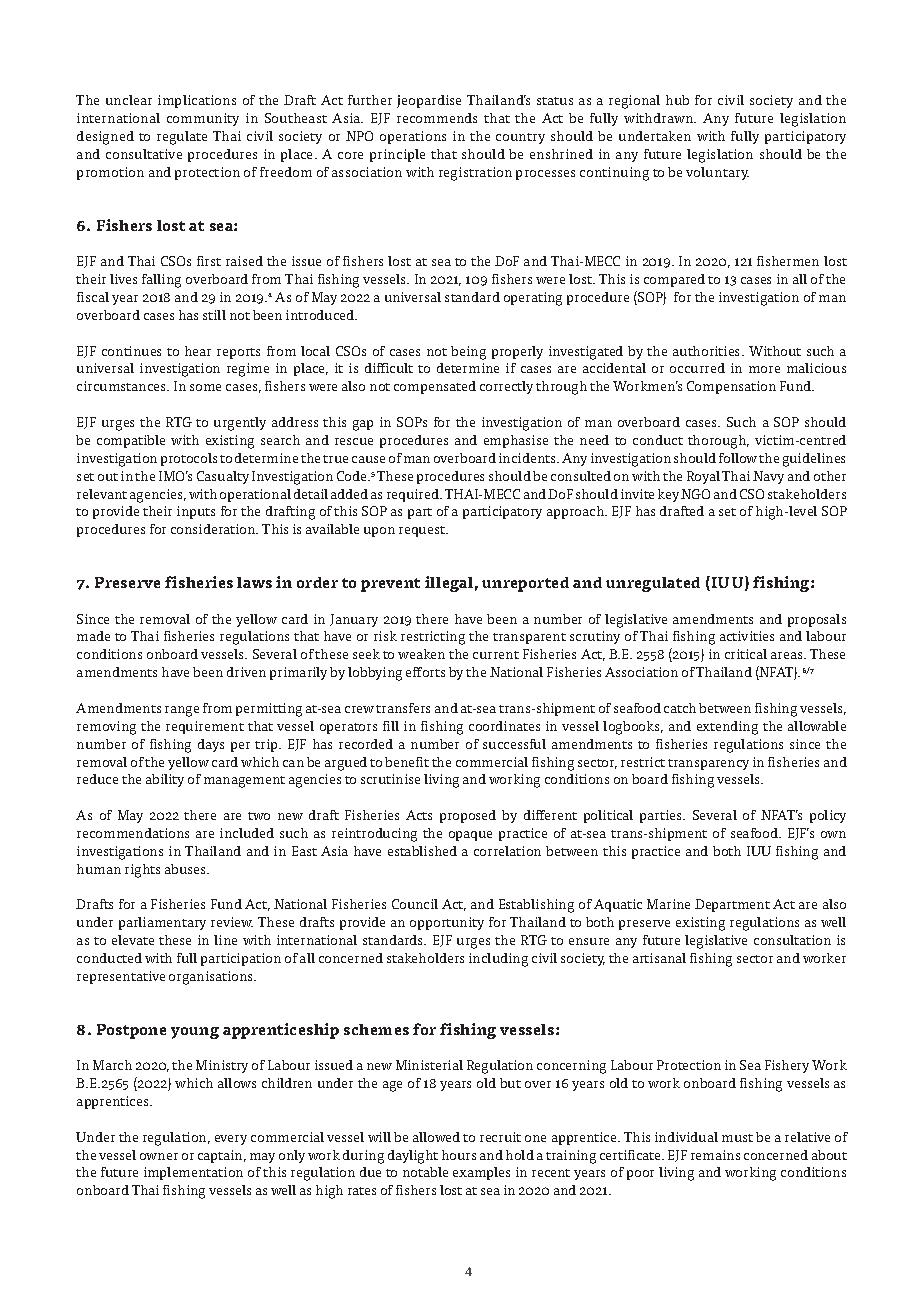 Image resolution: width=924 pixels, height=1308 pixels. Describe the element at coordinates (159, 1156) in the document. I see `owner` at that location.
